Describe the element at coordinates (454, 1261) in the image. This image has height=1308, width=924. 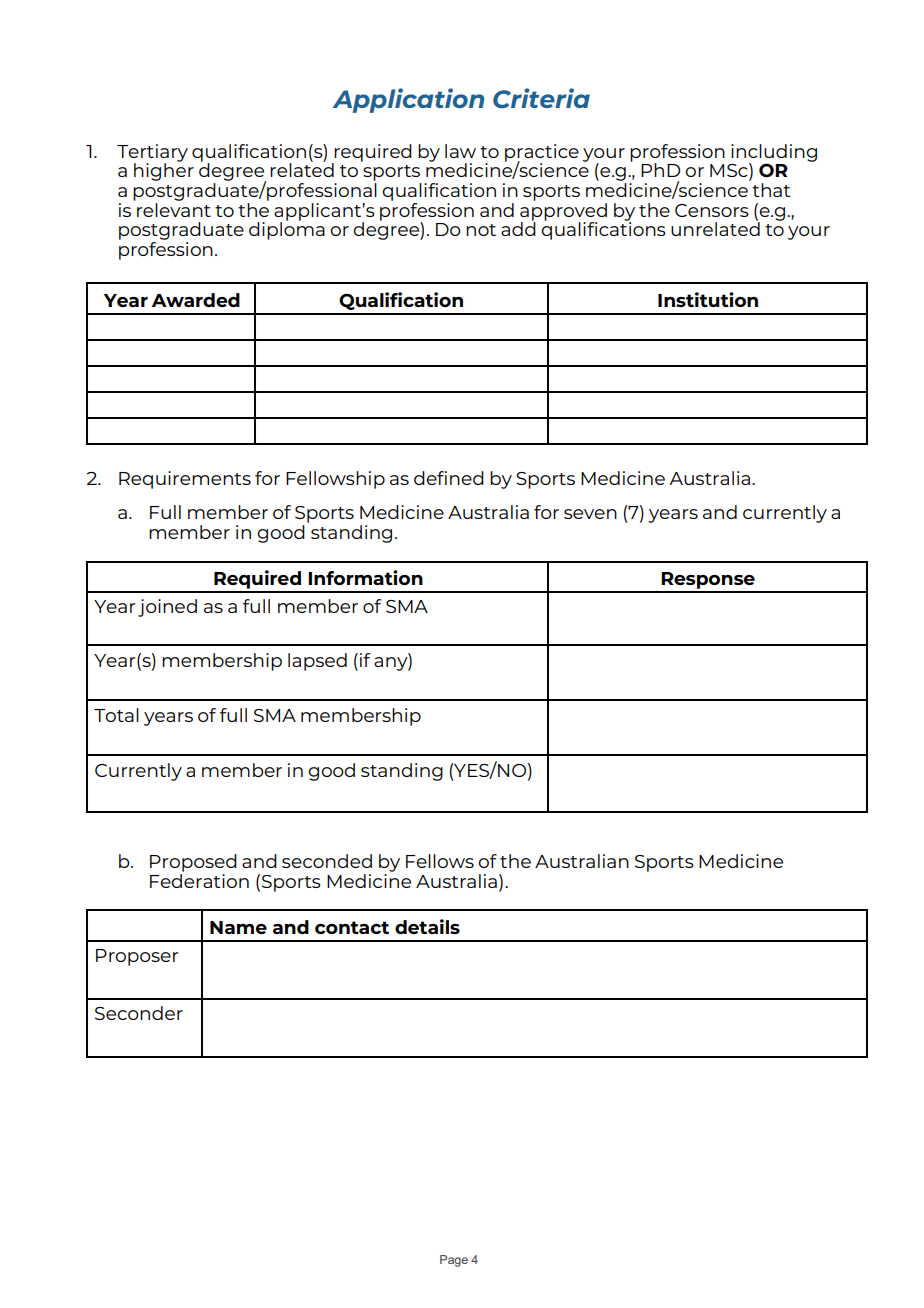
I see `Page` at that location.
